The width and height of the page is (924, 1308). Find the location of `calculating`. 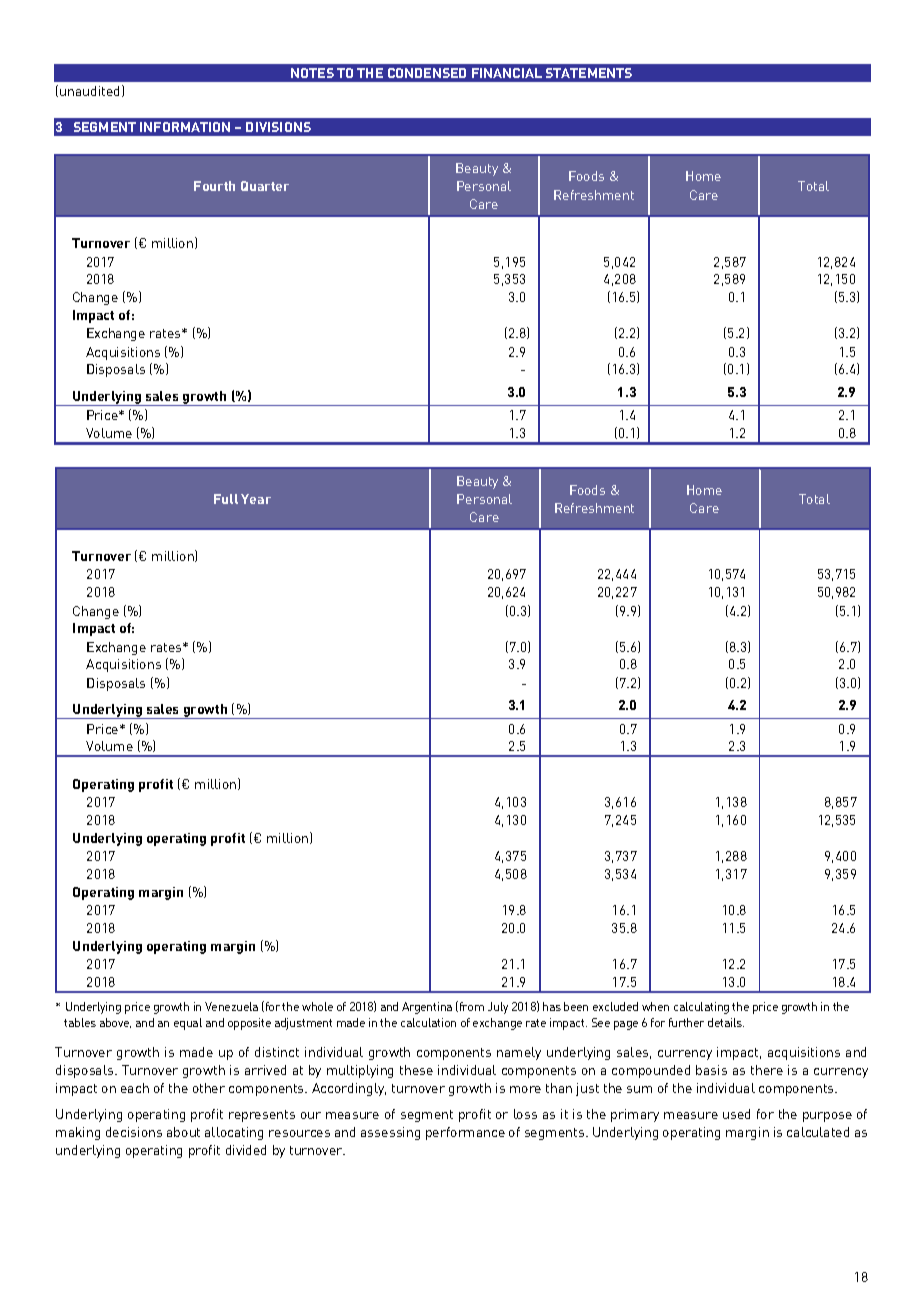

calculating is located at coordinates (701, 1008).
